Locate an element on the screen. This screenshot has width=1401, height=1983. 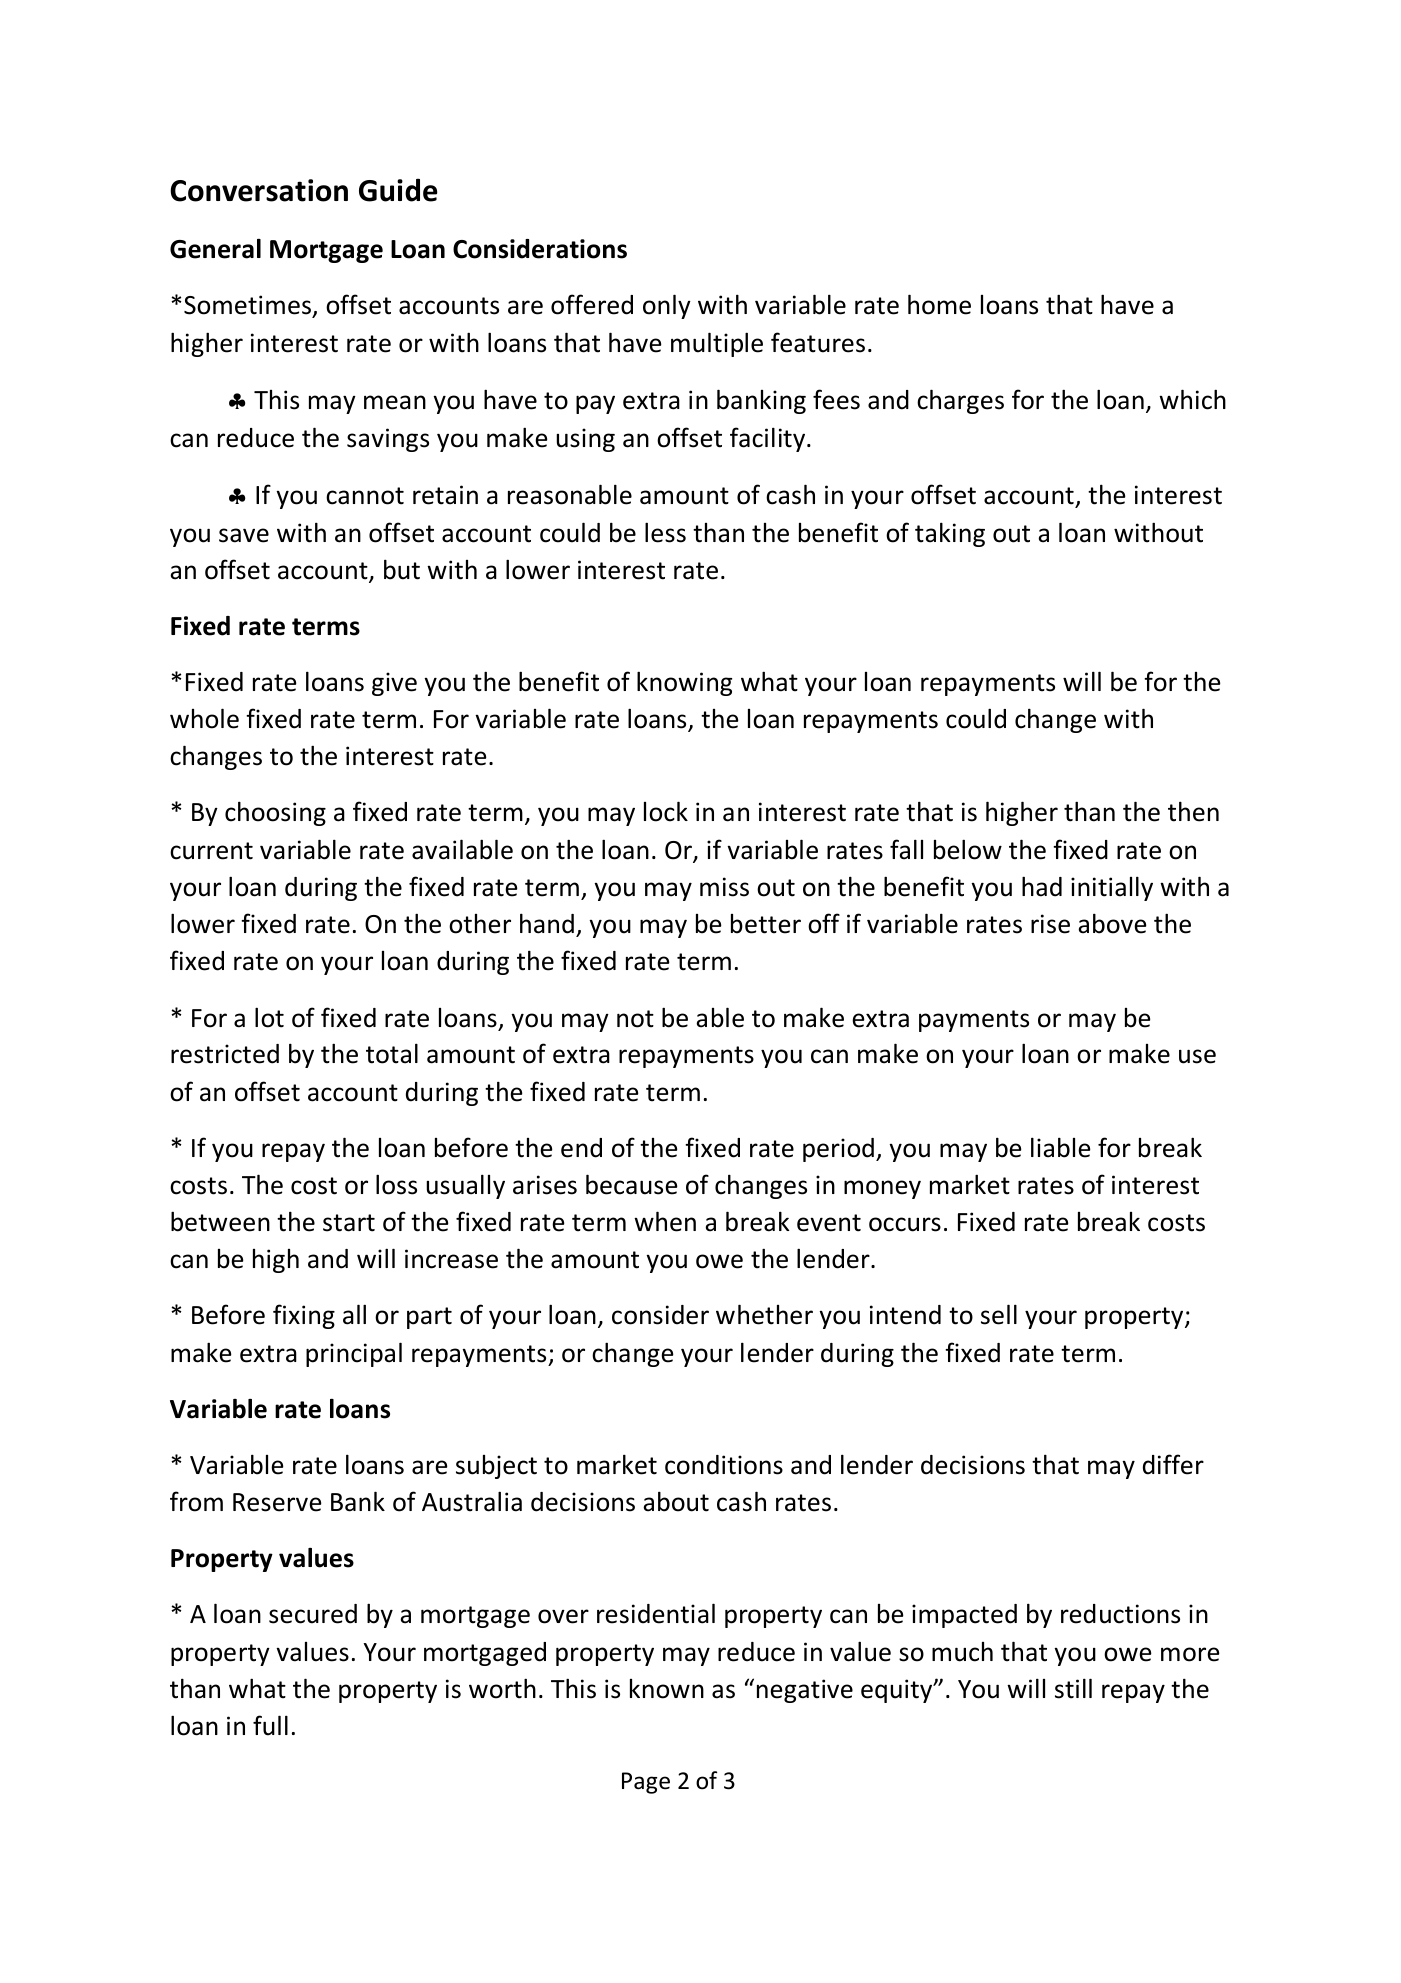
above is located at coordinates (1112, 923).
